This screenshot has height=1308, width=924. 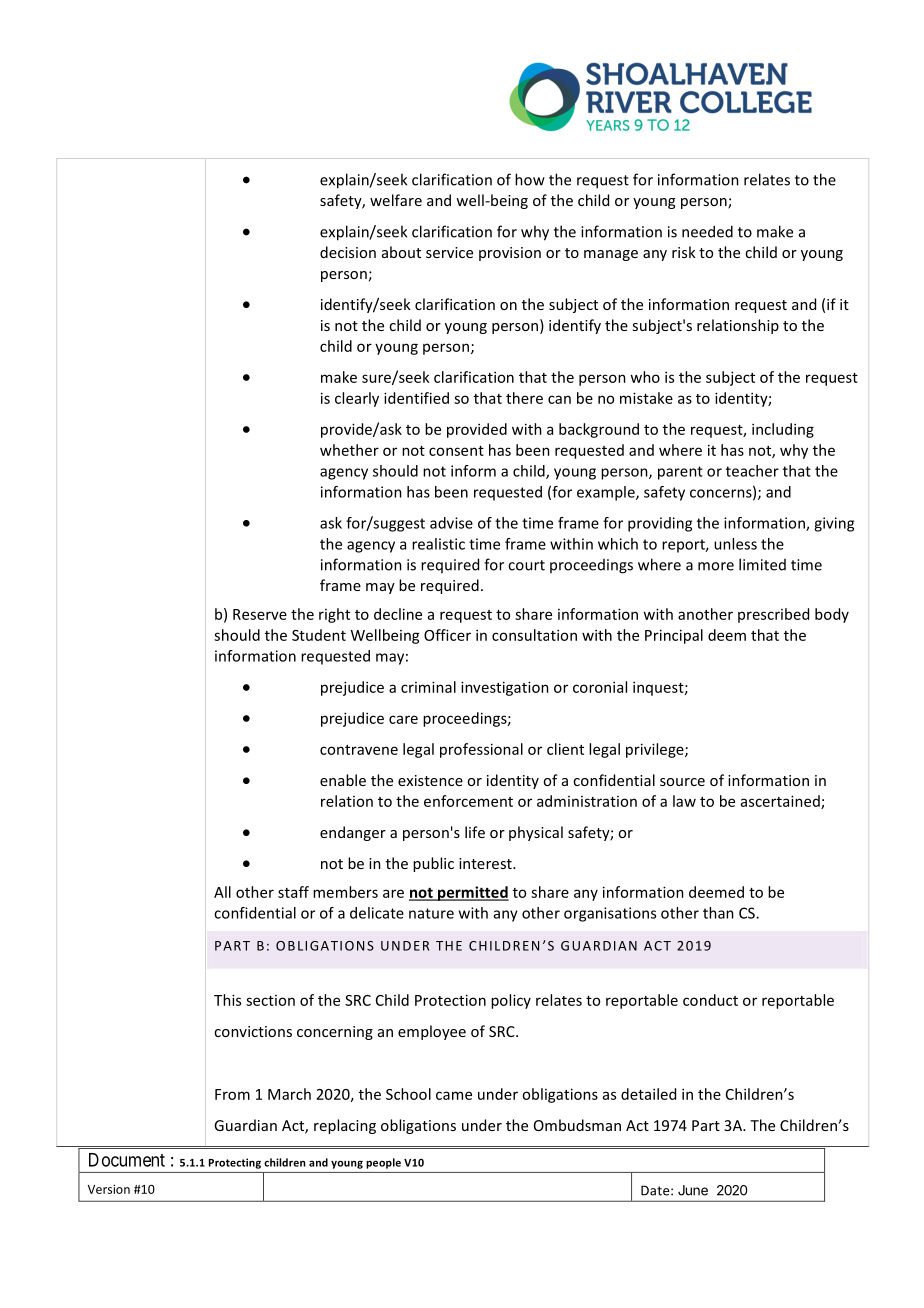 I want to click on Protecting, so click(x=235, y=1163).
